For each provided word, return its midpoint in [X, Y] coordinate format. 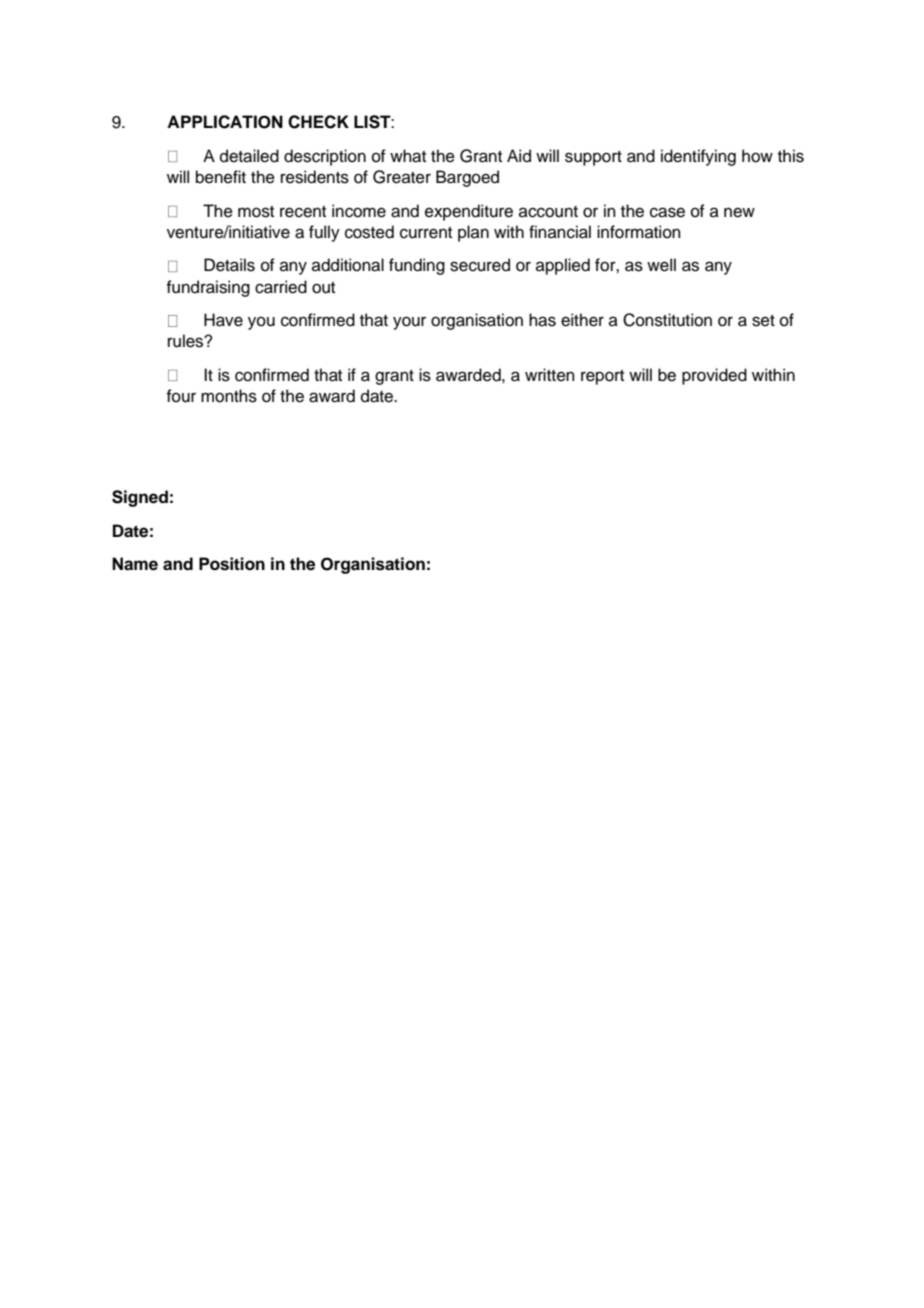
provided [714, 376]
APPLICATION [225, 122]
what [408, 156]
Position [232, 564]
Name [135, 564]
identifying [698, 157]
